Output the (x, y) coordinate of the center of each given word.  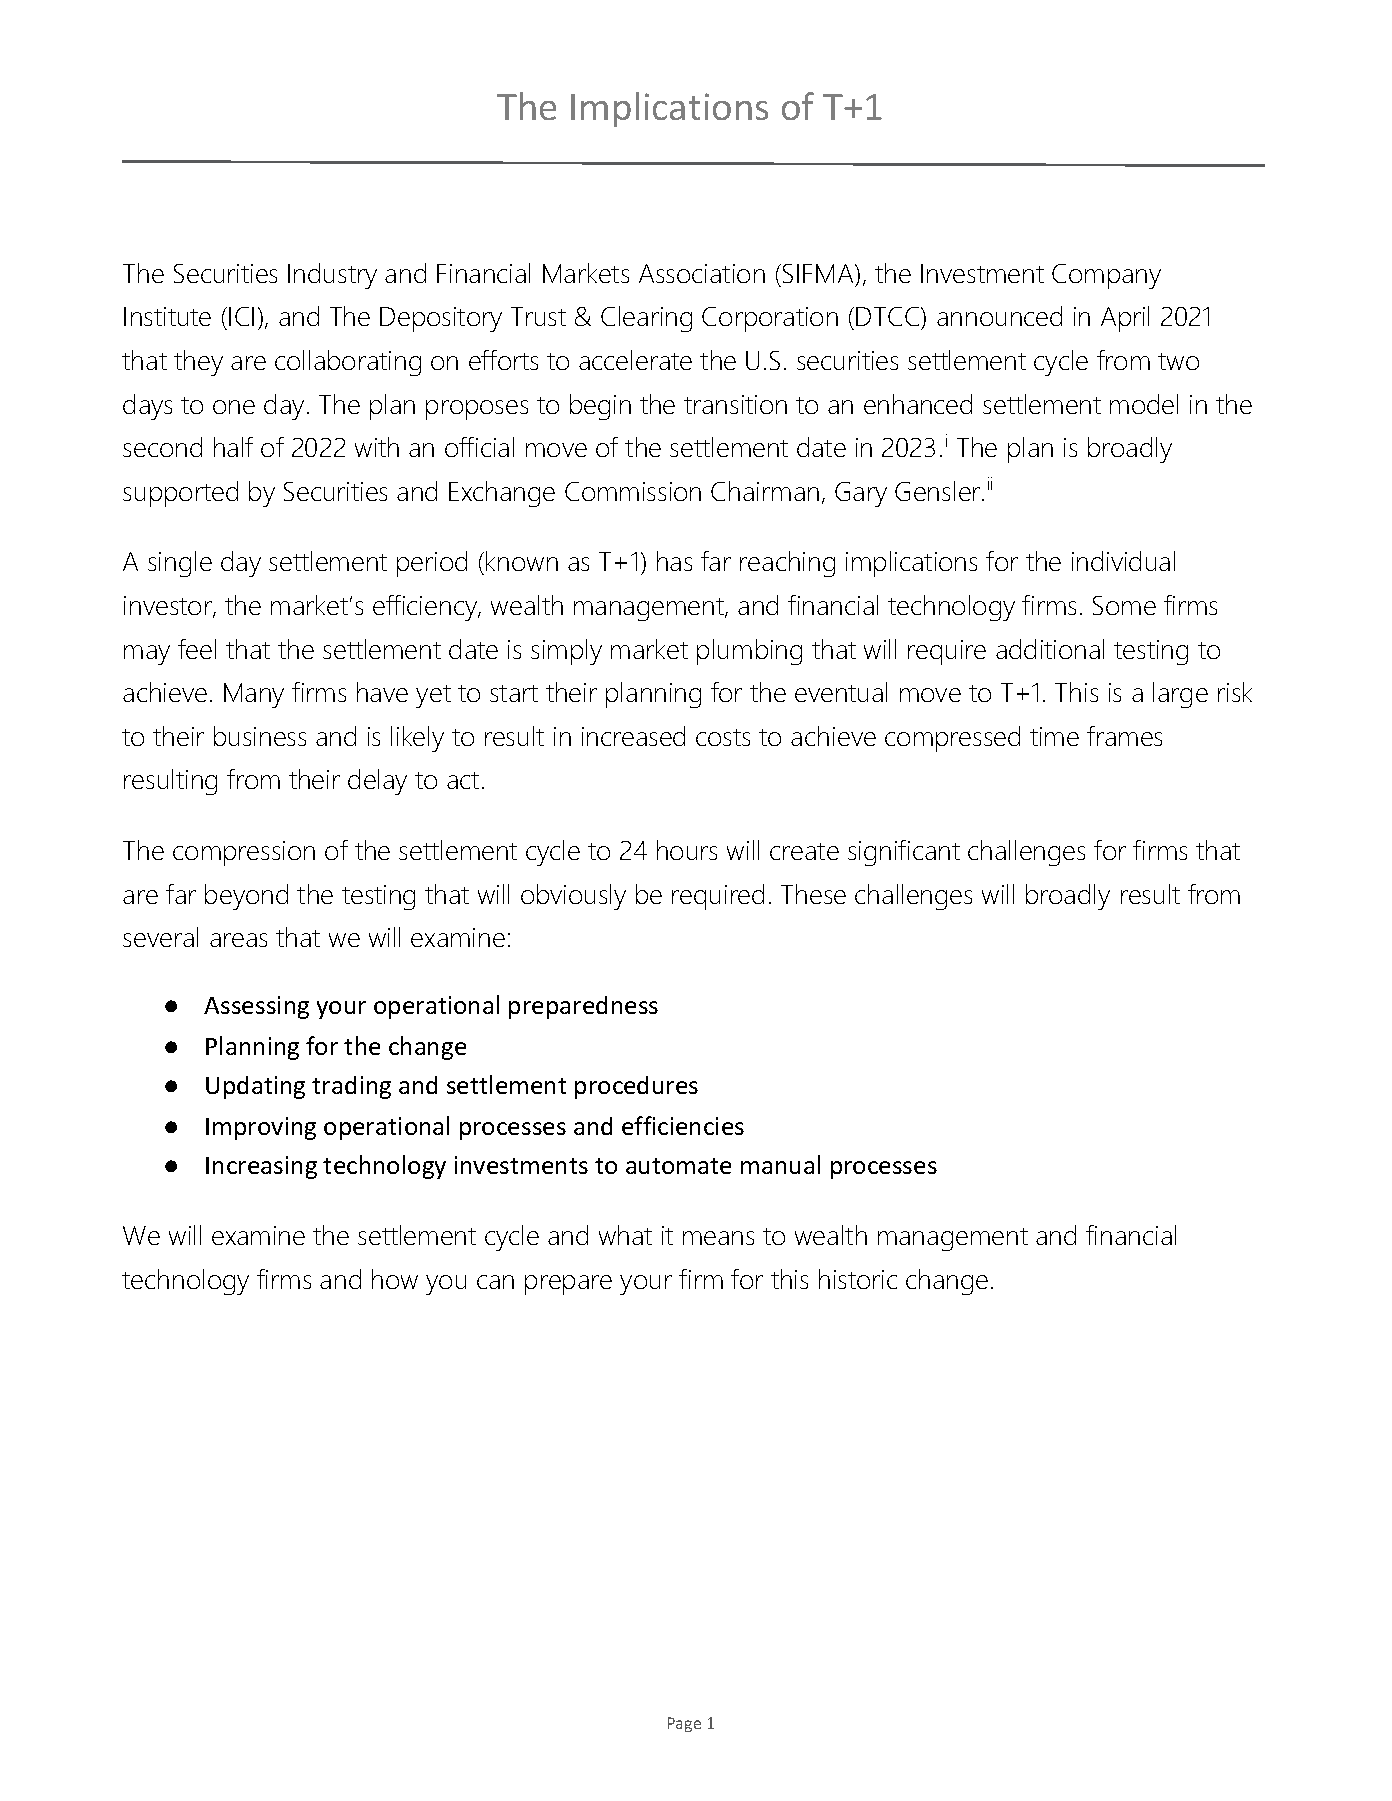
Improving (261, 1128)
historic (858, 1279)
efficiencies (683, 1125)
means (718, 1238)
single (180, 564)
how (395, 1279)
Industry (332, 276)
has (674, 561)
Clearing (646, 319)
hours (687, 850)
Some (1124, 605)
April (1125, 319)
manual (780, 1164)
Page (684, 1724)
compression (244, 853)
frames (1124, 736)
